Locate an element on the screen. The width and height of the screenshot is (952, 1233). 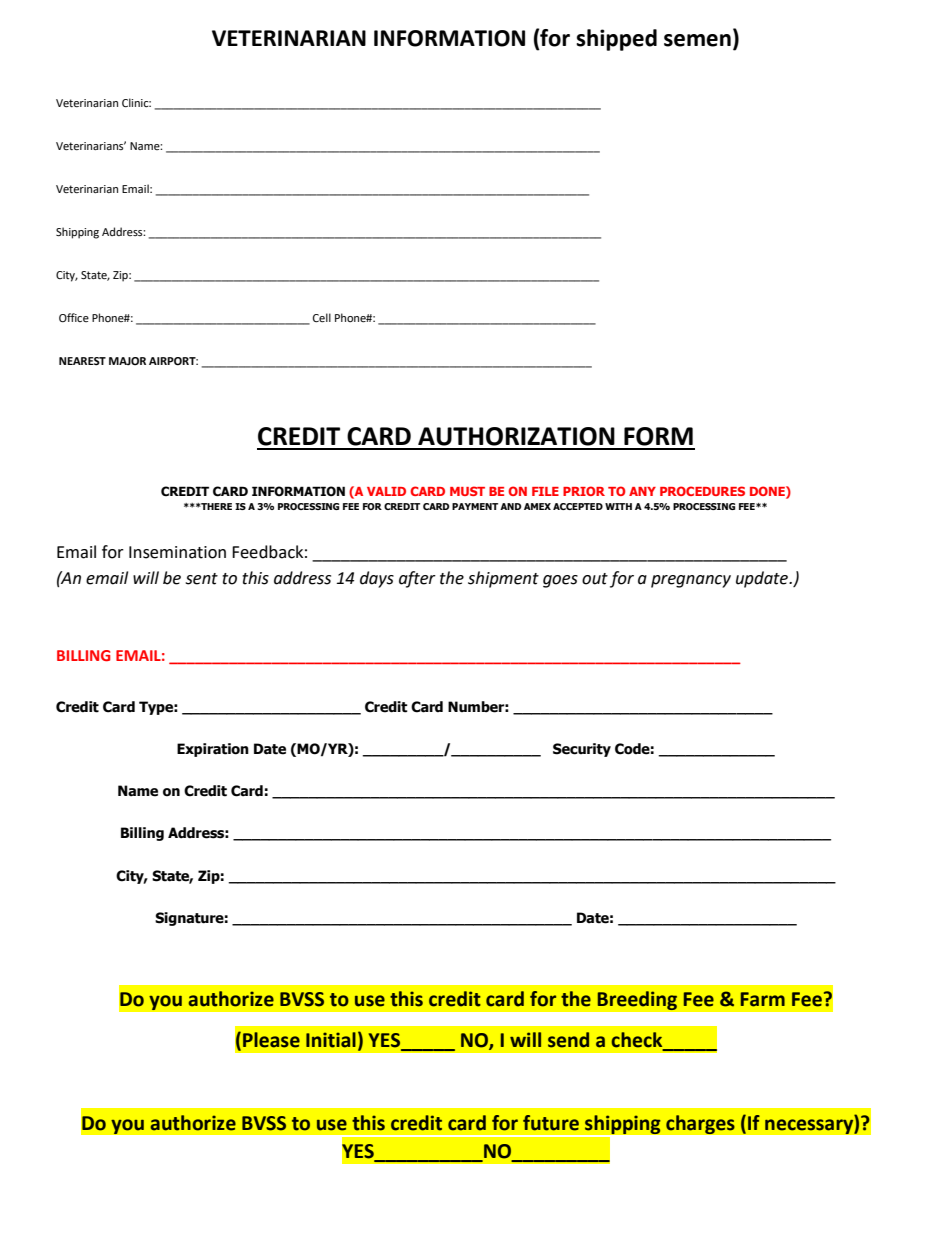
MAJOR is located at coordinates (127, 361).
